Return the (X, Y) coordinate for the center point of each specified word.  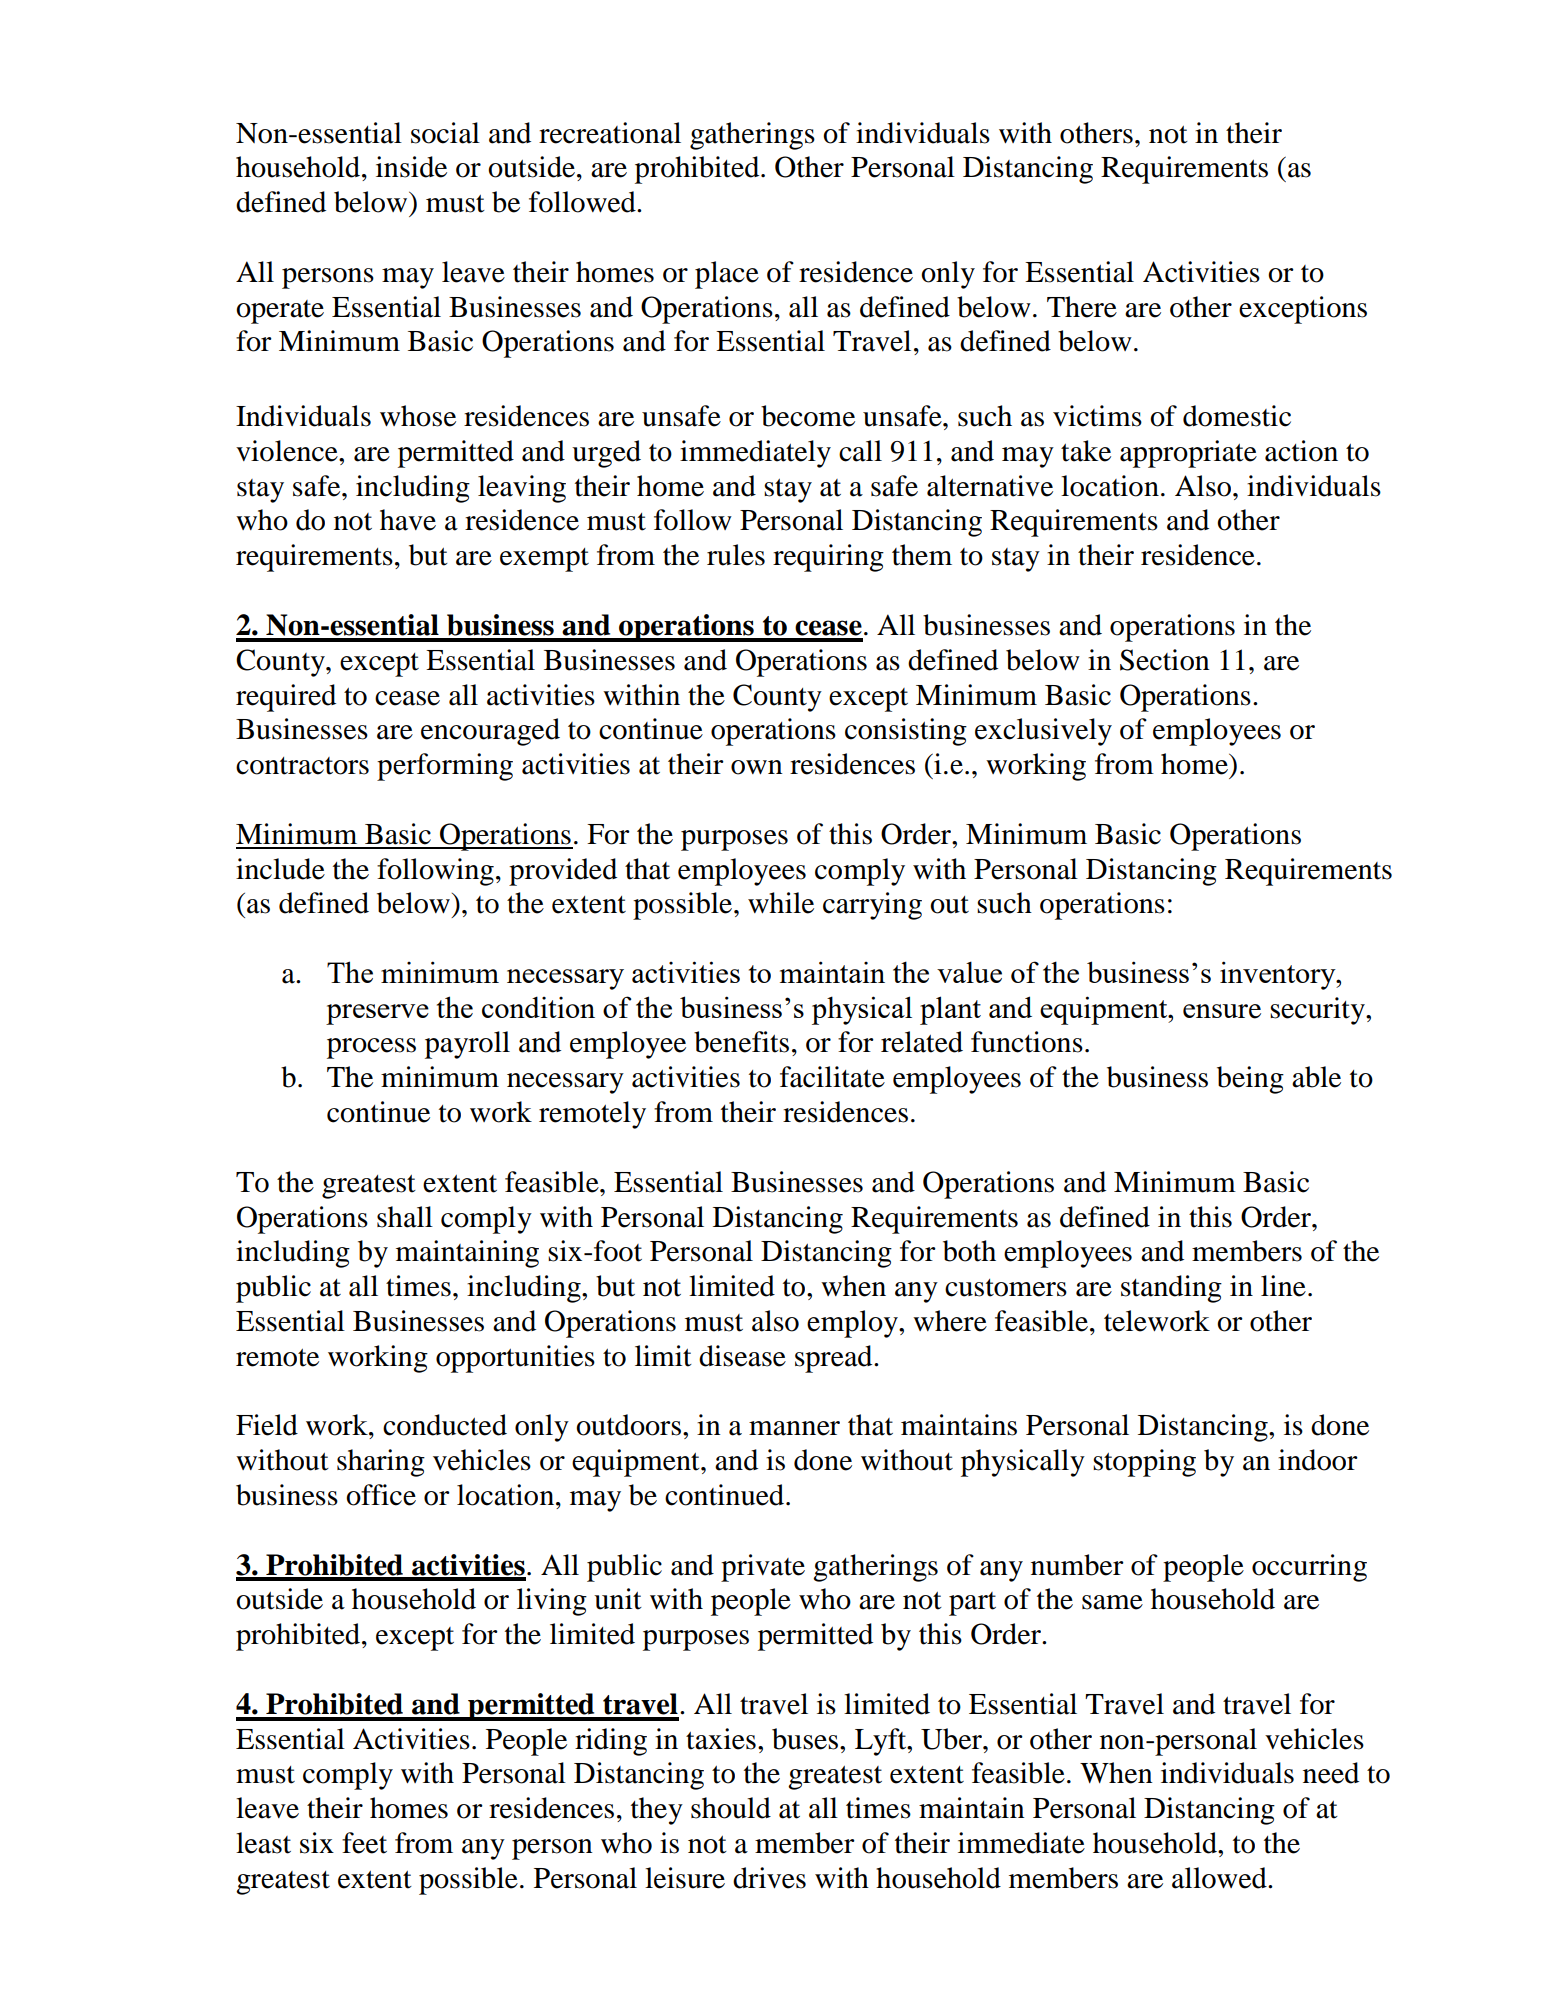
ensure (1222, 1011)
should (731, 1808)
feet (364, 1843)
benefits (741, 1042)
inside (411, 167)
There (1082, 307)
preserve (377, 1014)
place (727, 275)
